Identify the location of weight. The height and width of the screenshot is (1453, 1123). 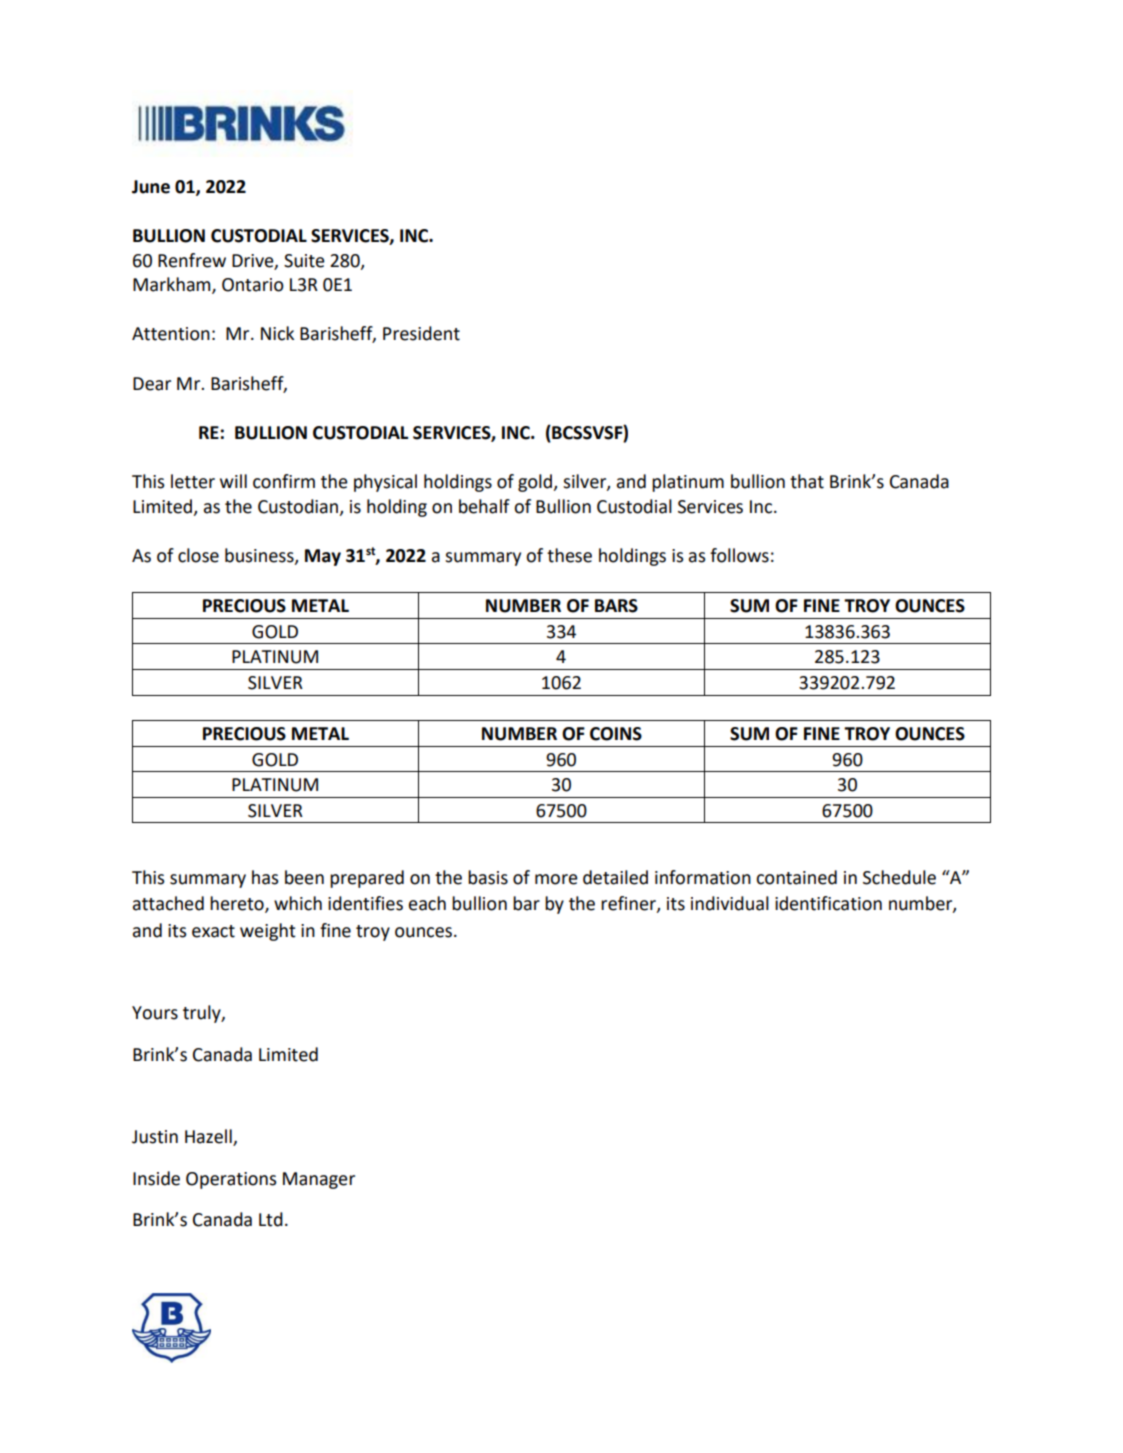
(268, 932).
